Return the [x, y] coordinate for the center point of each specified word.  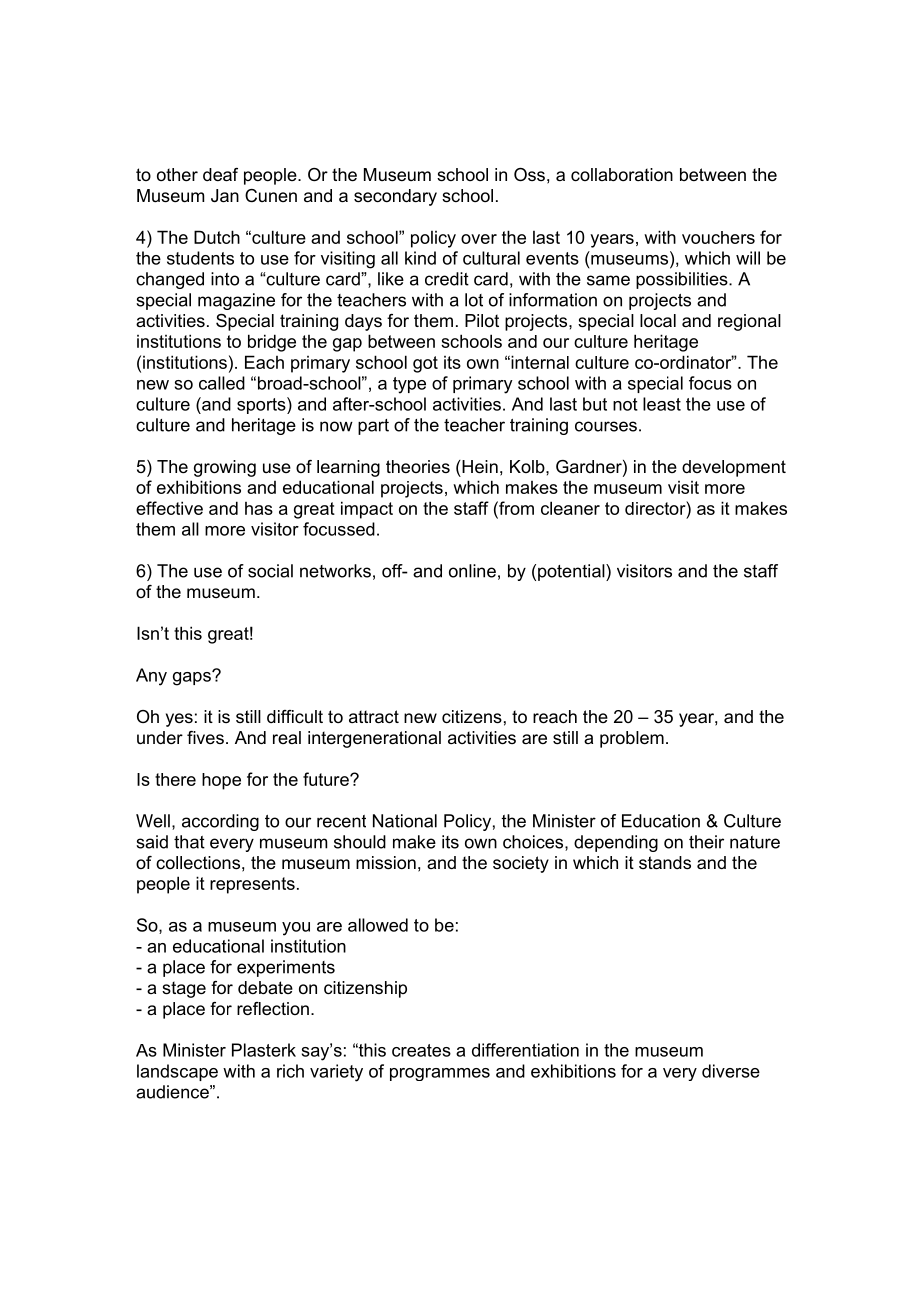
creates [421, 1050]
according [220, 822]
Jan [225, 196]
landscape [177, 1072]
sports [262, 405]
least [662, 404]
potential [572, 572]
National [405, 821]
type [409, 385]
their [706, 842]
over [479, 239]
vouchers [718, 237]
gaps [193, 678]
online [472, 571]
